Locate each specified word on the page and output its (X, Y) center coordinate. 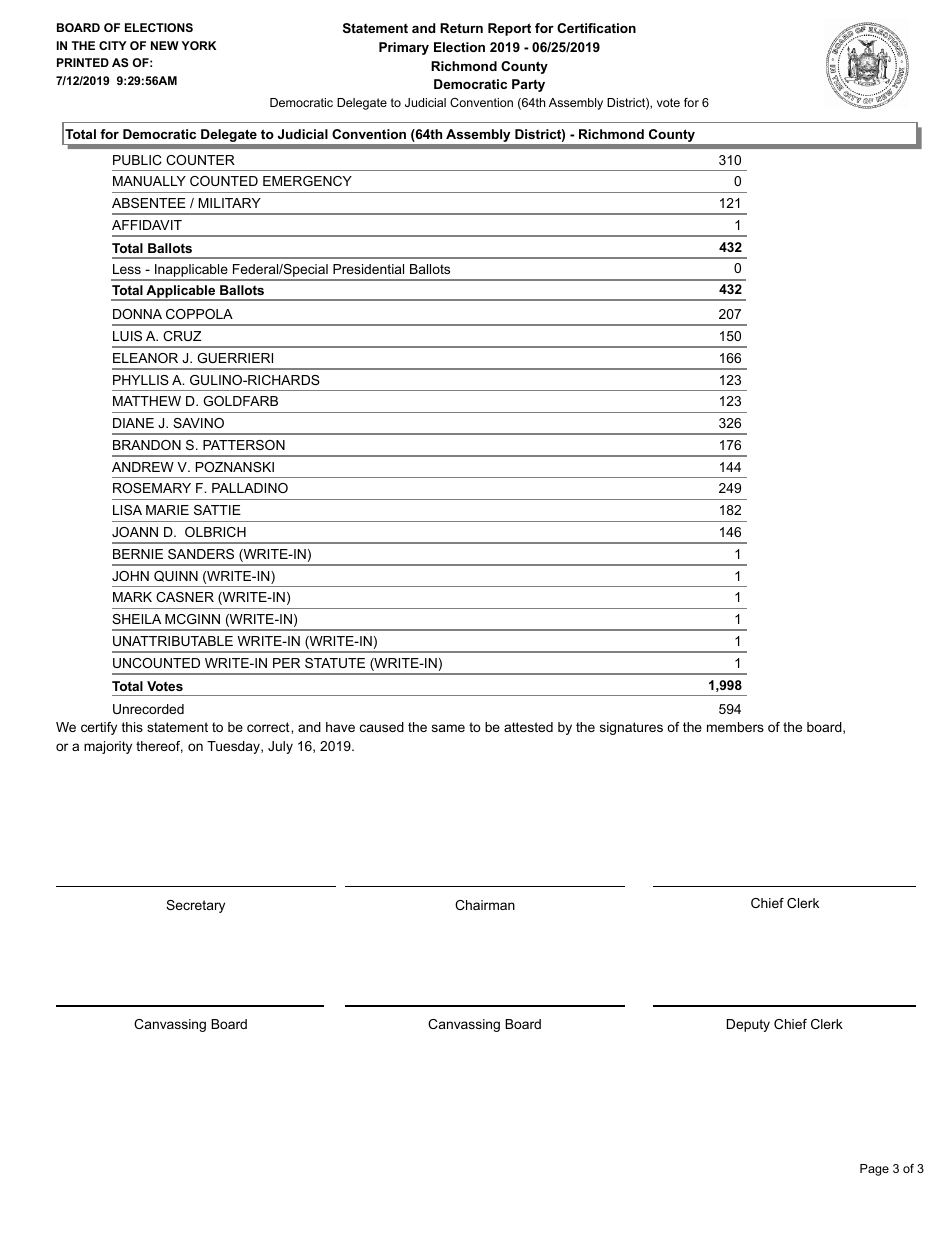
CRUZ (182, 336)
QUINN (176, 576)
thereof (159, 747)
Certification (596, 28)
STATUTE (335, 663)
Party (528, 85)
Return (461, 28)
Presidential (368, 269)
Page (874, 1170)
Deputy (748, 1025)
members (735, 727)
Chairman (485, 905)
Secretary (195, 906)
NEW (165, 45)
